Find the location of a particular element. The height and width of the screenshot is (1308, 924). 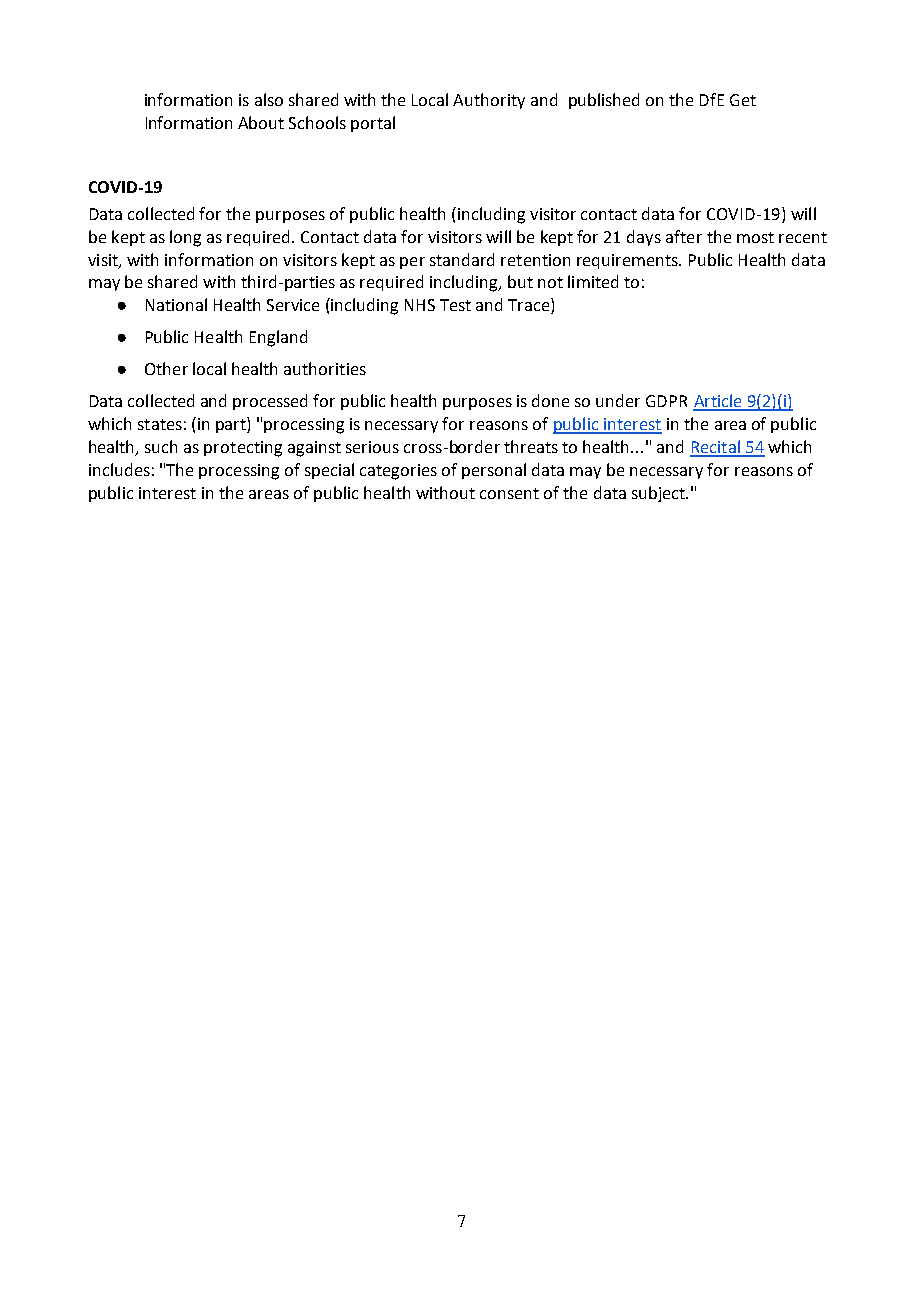

includes is located at coordinates (119, 469).
